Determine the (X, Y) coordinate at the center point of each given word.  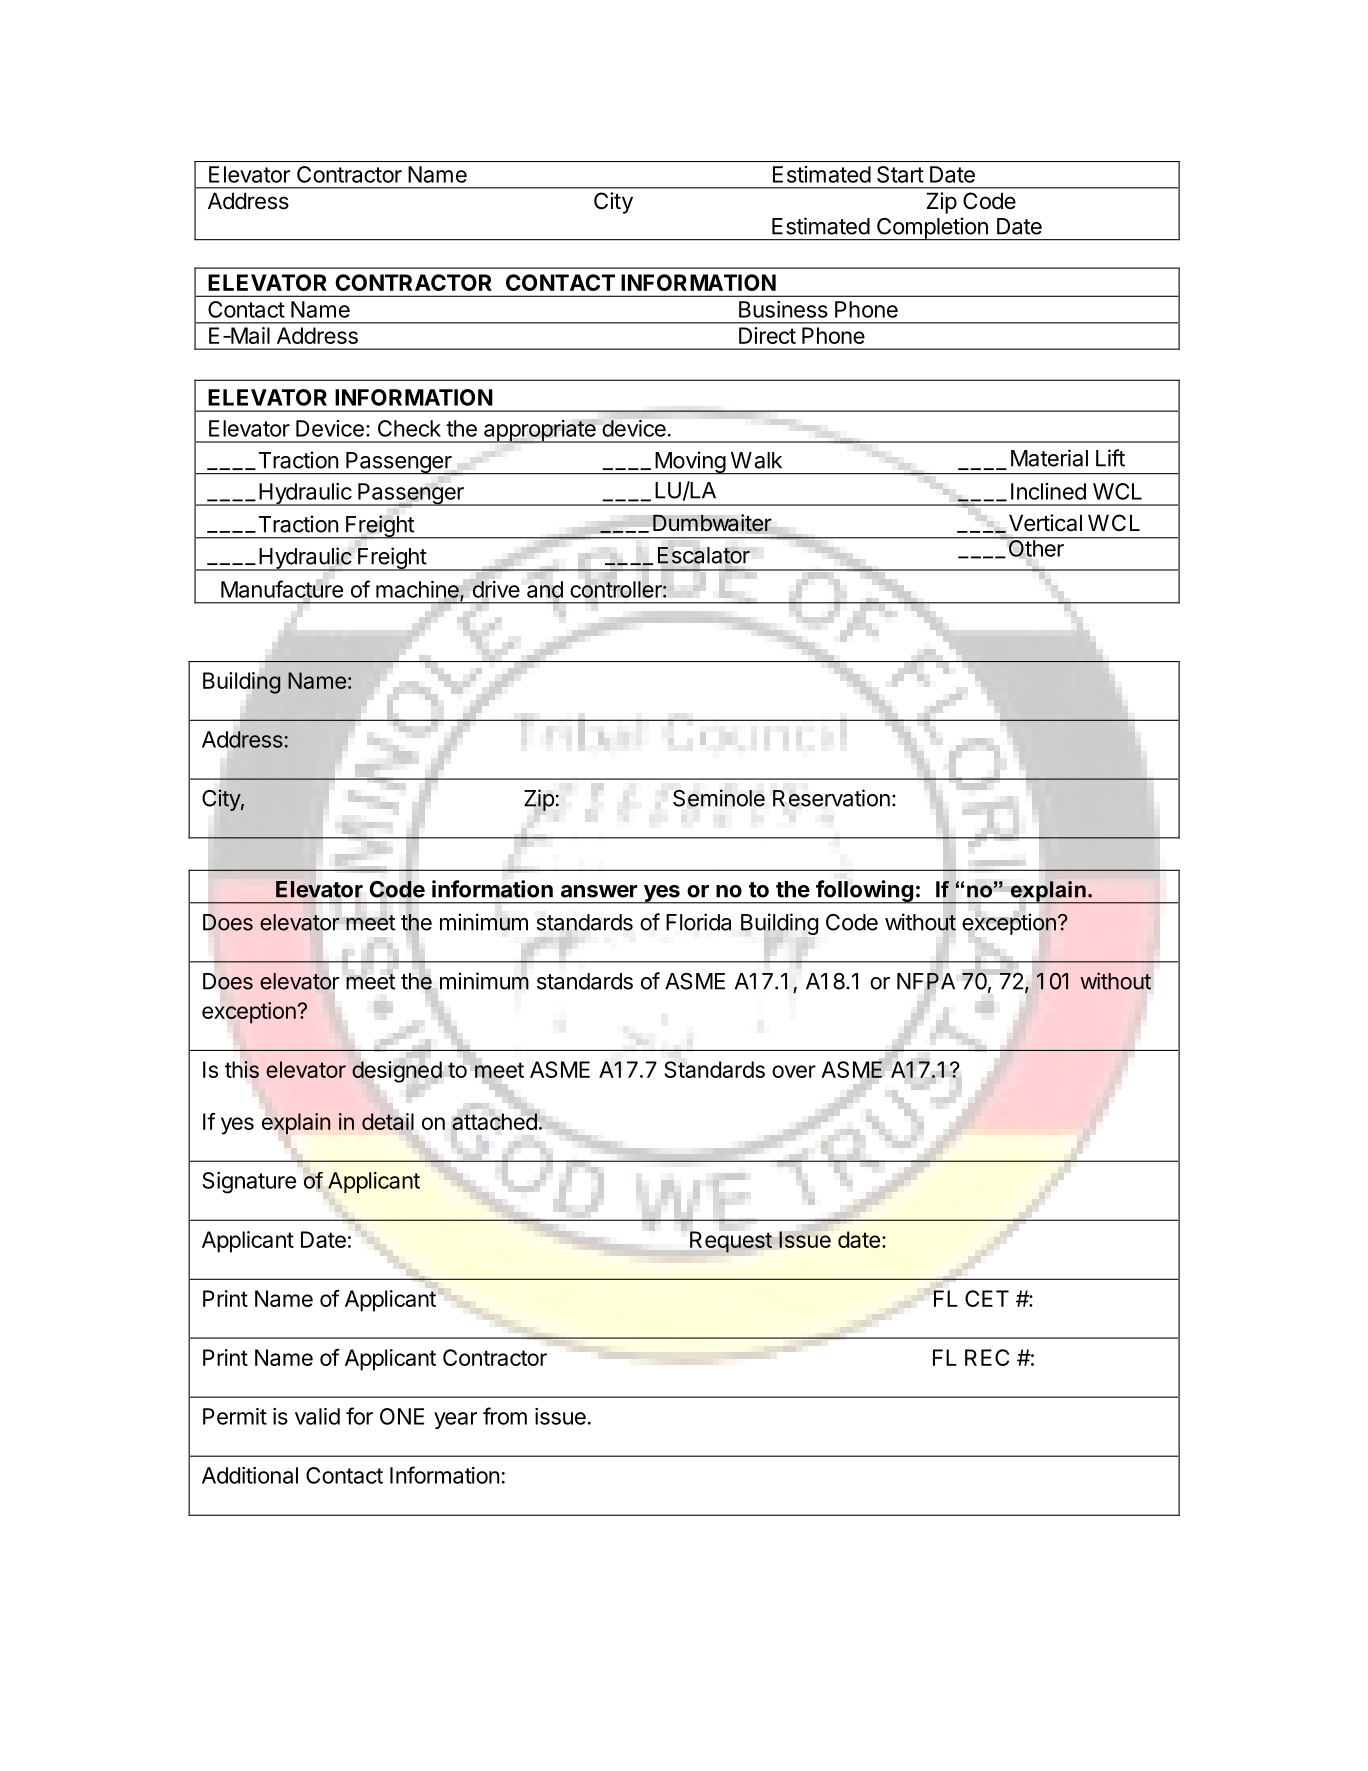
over (794, 1071)
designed (397, 1072)
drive (496, 589)
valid (317, 1416)
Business (783, 309)
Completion (932, 229)
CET (987, 1298)
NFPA (926, 981)
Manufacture (282, 589)
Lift (1110, 458)
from (505, 1416)
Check (409, 428)
